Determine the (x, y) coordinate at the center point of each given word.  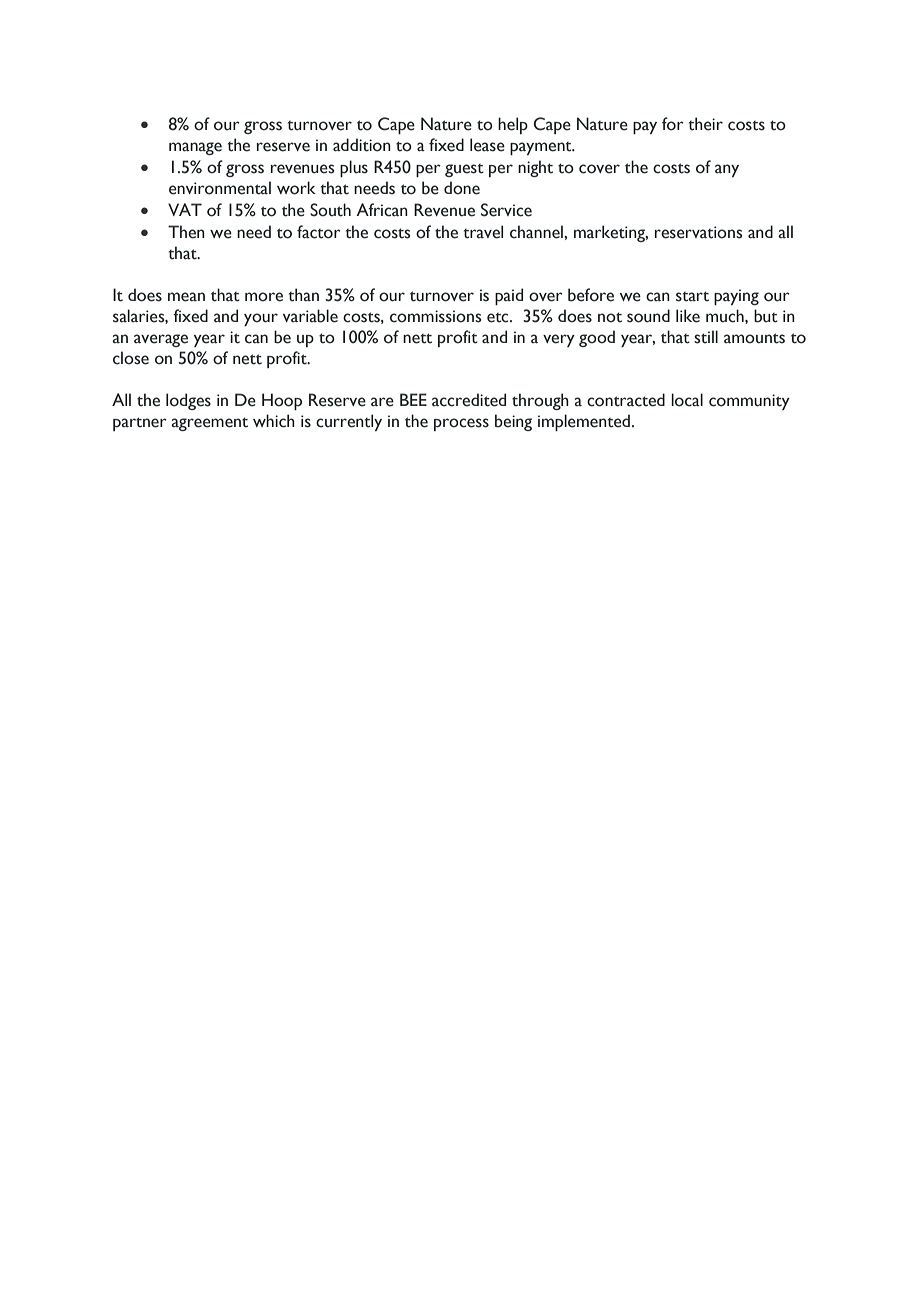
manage (195, 148)
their (706, 124)
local (687, 400)
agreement (209, 424)
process (461, 424)
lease (487, 145)
